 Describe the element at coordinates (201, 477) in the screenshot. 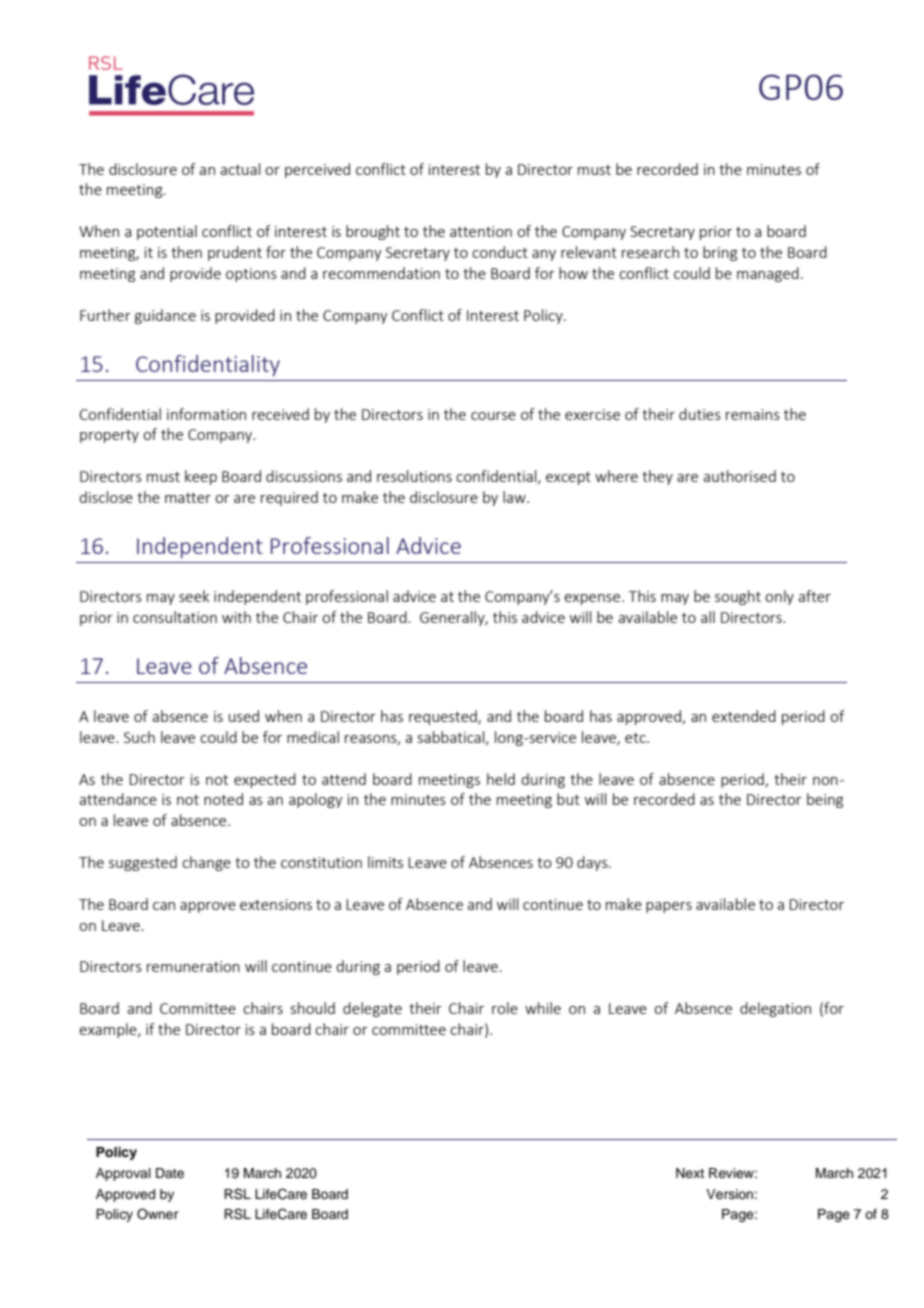

I see `keep` at that location.
